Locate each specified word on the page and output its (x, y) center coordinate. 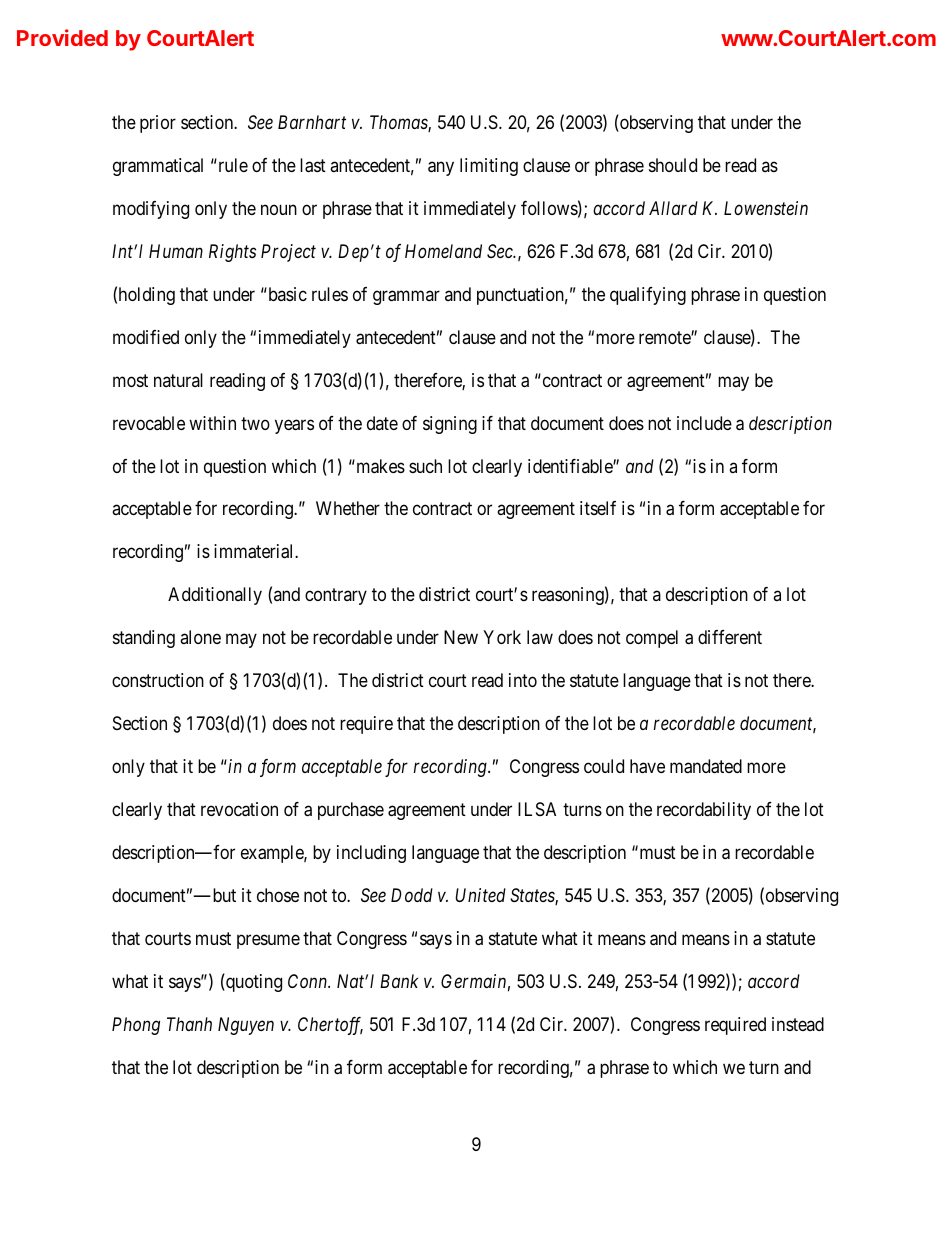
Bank (399, 981)
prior (158, 124)
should (673, 165)
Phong (136, 1026)
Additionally (215, 596)
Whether (348, 508)
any (441, 168)
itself (598, 508)
